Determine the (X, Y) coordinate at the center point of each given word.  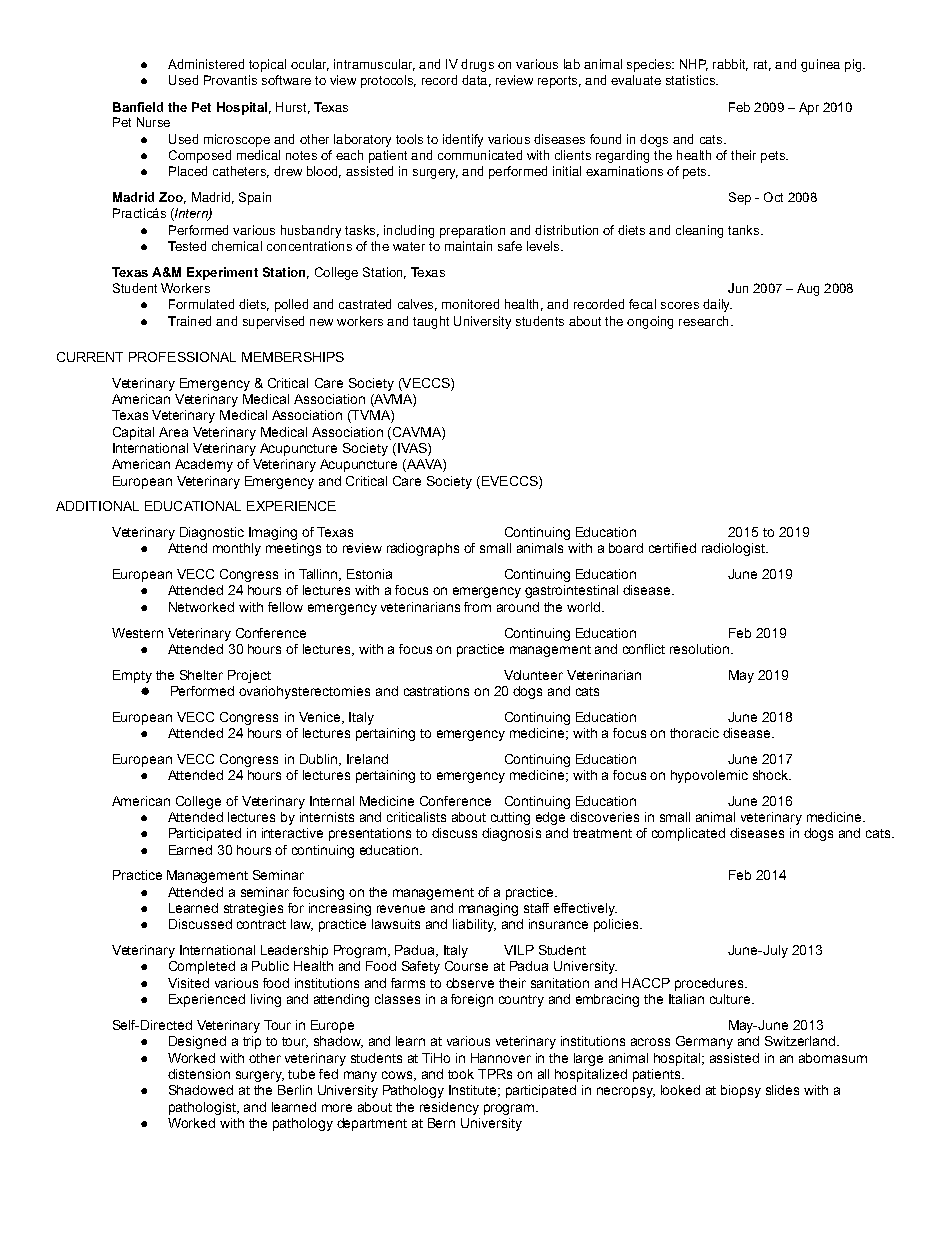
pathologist (203, 1108)
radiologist (734, 549)
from (477, 607)
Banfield (138, 107)
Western (137, 633)
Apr (809, 108)
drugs (477, 65)
